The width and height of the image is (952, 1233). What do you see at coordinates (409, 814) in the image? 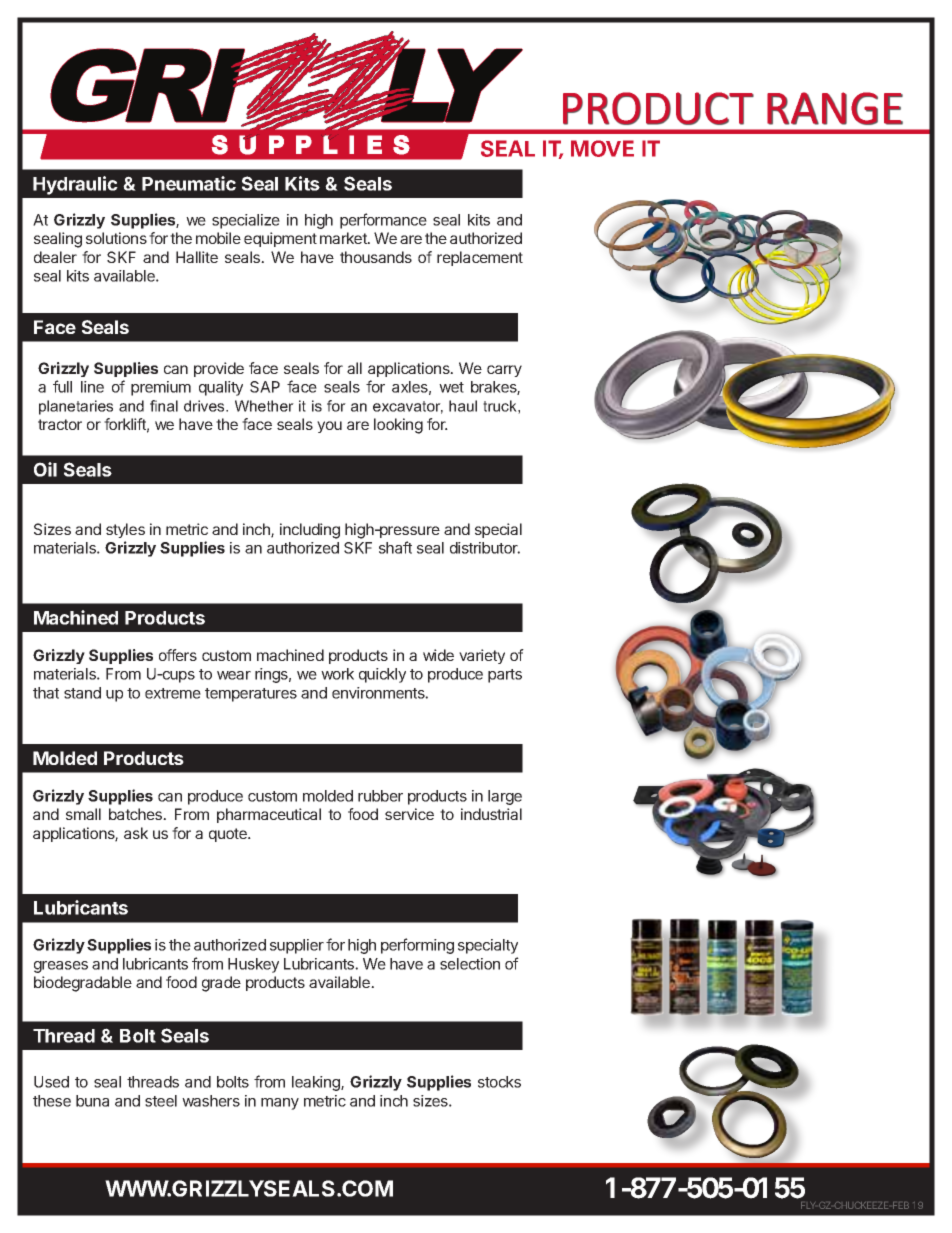
I see `service` at bounding box center [409, 814].
